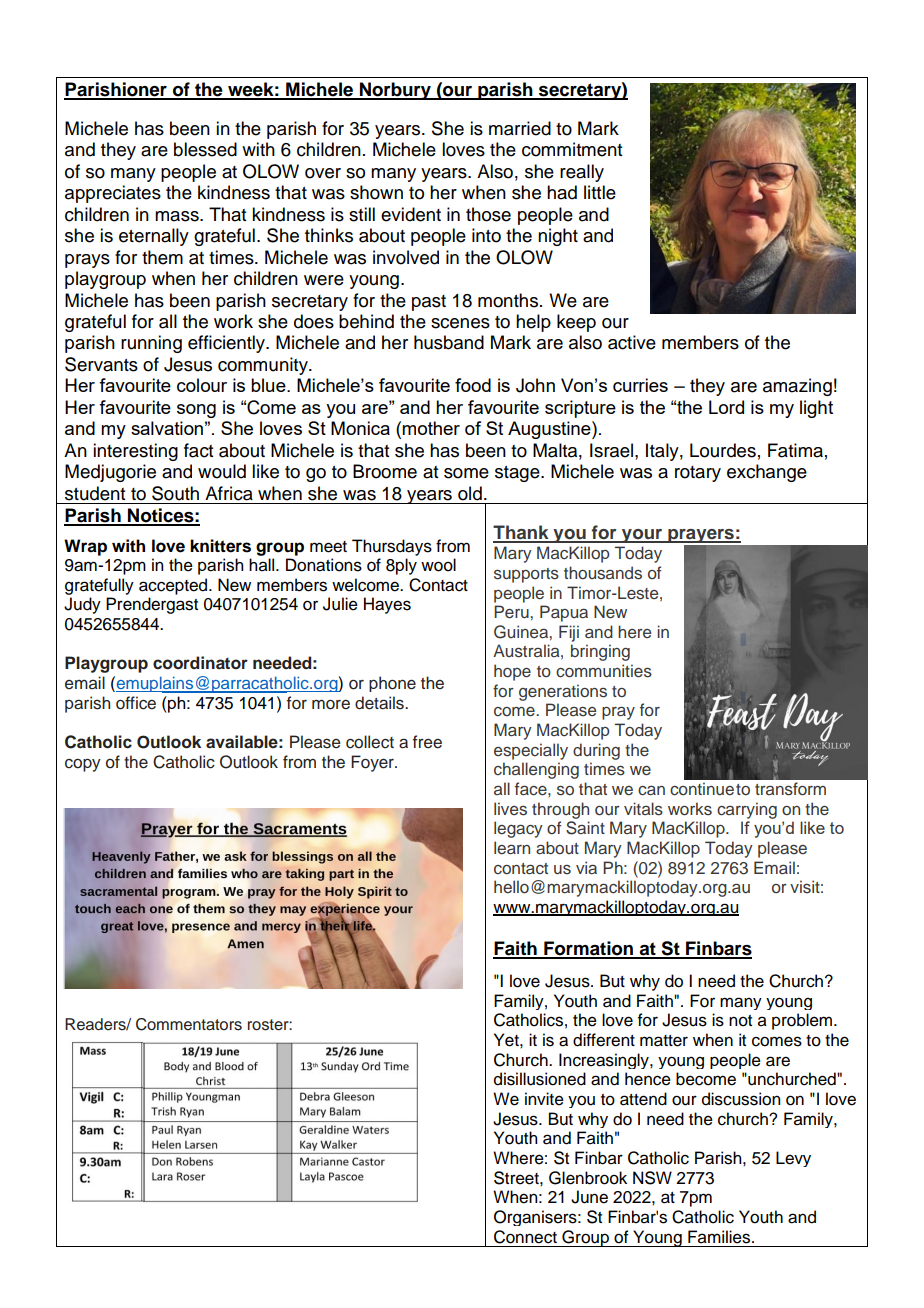 This screenshot has height=1308, width=924. Describe the element at coordinates (427, 742) in the screenshot. I see `free` at that location.
